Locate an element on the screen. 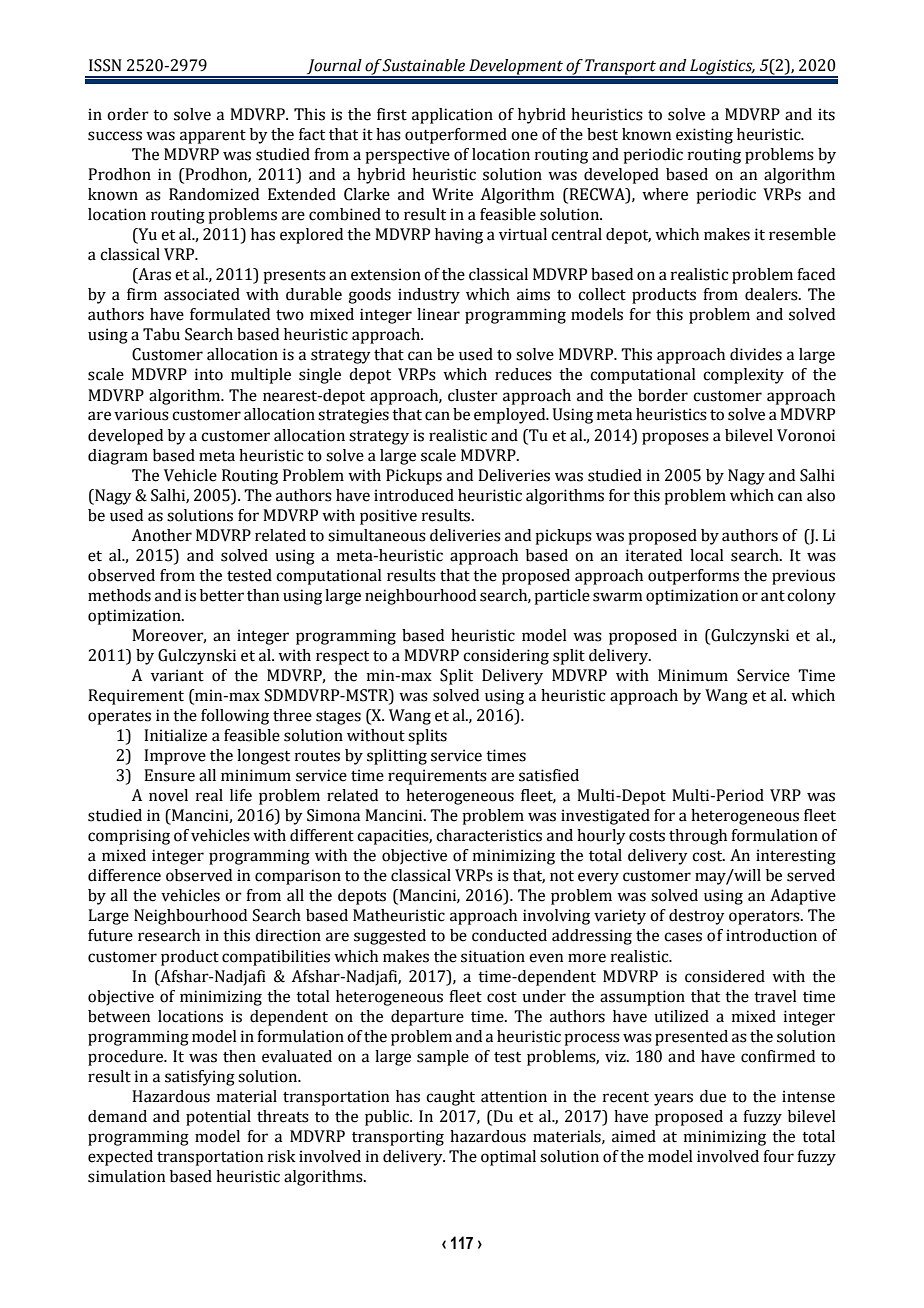 The height and width of the screenshot is (1308, 924). potential is located at coordinates (218, 1118).
